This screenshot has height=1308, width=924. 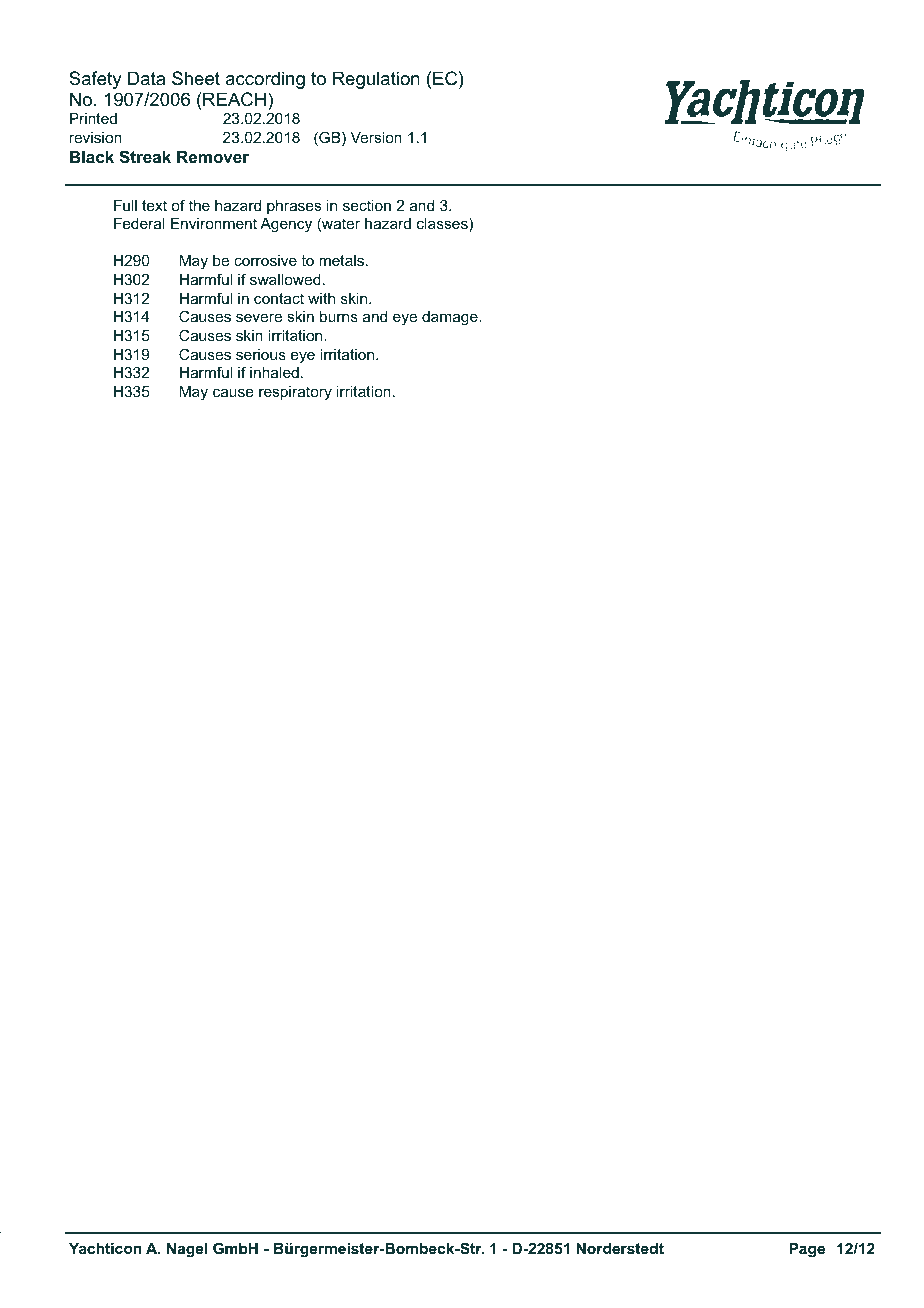 What do you see at coordinates (187, 1250) in the screenshot?
I see `Nagel` at bounding box center [187, 1250].
